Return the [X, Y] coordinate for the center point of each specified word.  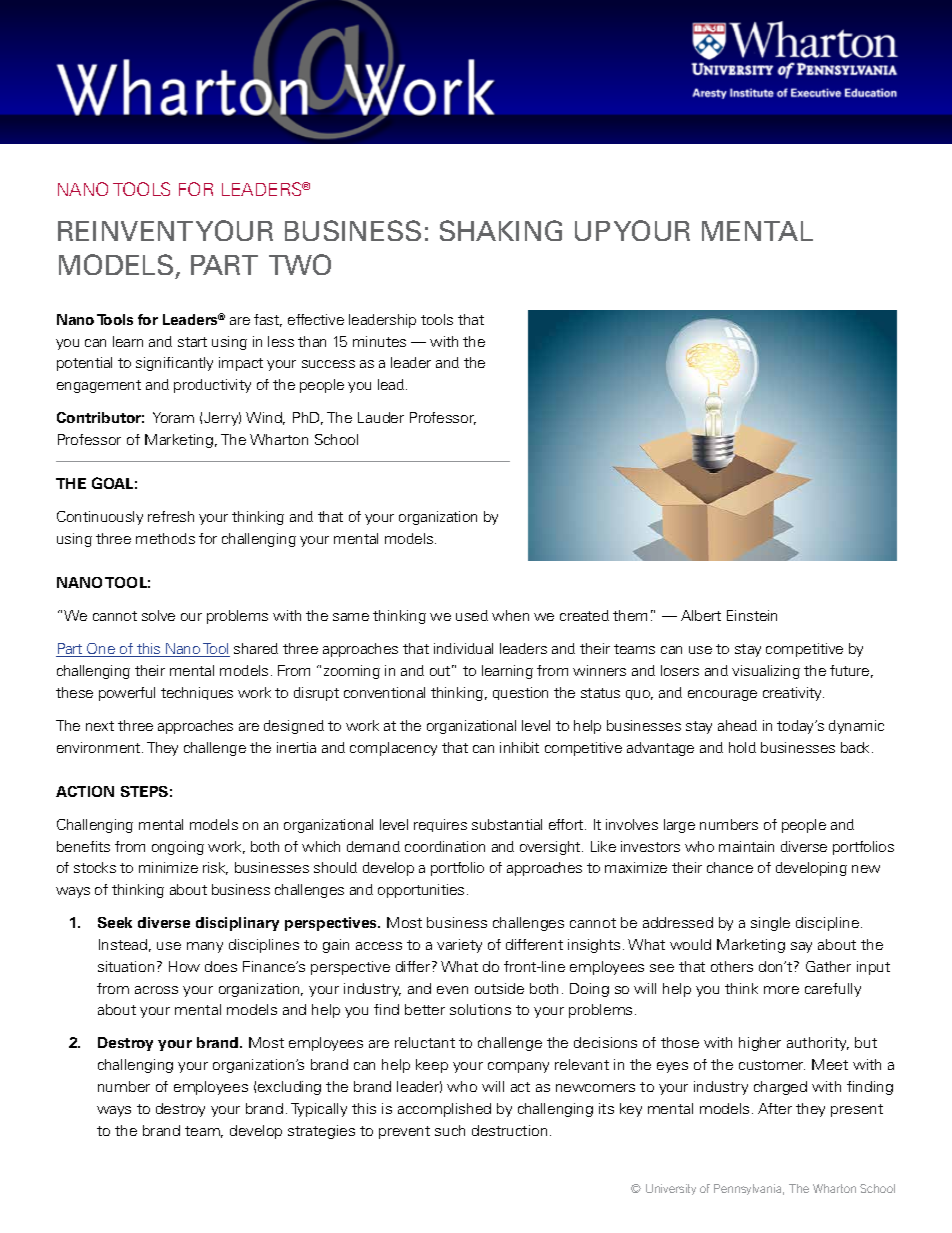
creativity [793, 694]
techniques [197, 693]
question [520, 693]
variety [459, 946]
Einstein [752, 615]
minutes [379, 341]
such [450, 1130]
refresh [171, 516]
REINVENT [125, 231]
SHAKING [501, 230]
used [472, 615]
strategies [321, 1132]
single [770, 924]
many [205, 947]
